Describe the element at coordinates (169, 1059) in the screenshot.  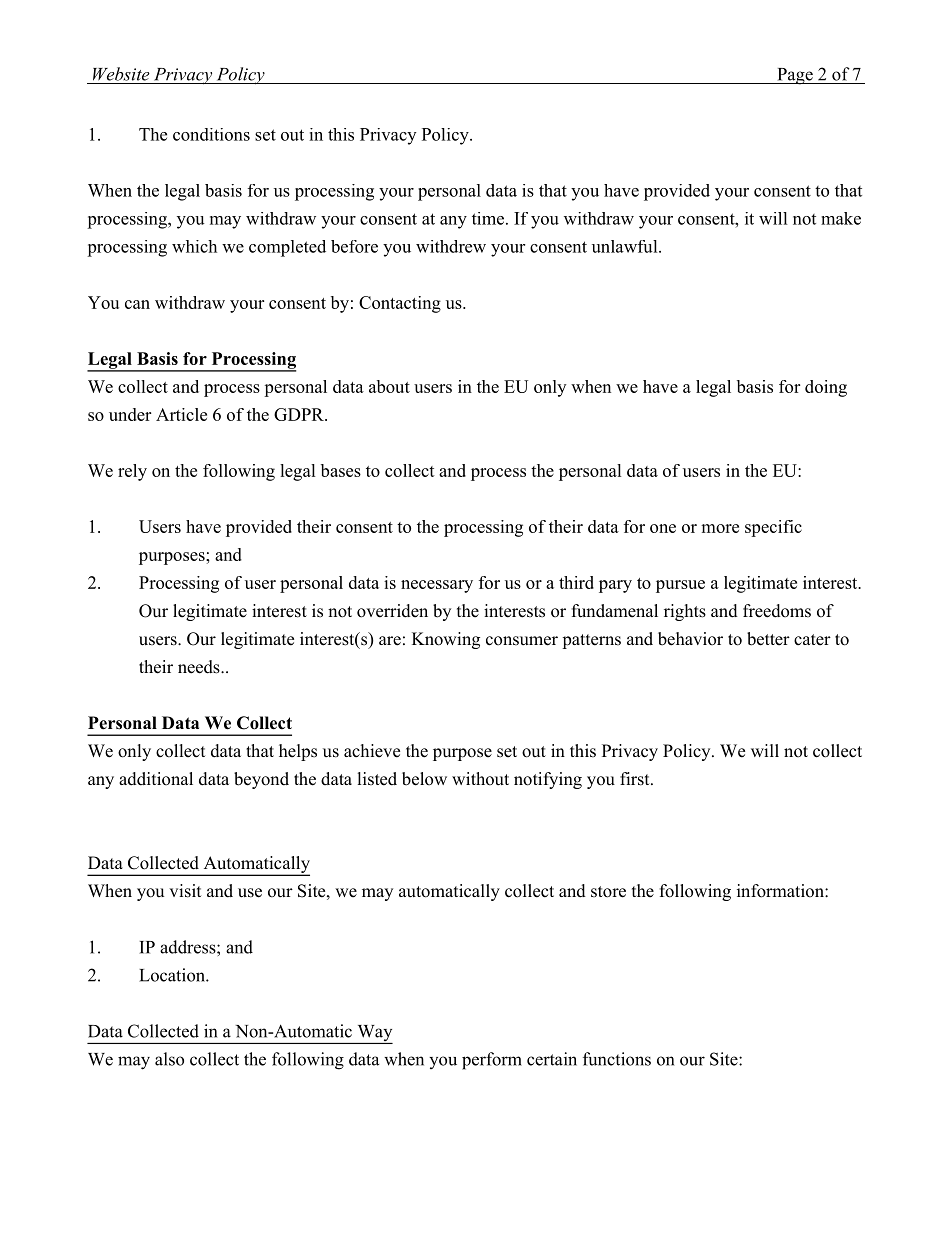
I see `also` at that location.
